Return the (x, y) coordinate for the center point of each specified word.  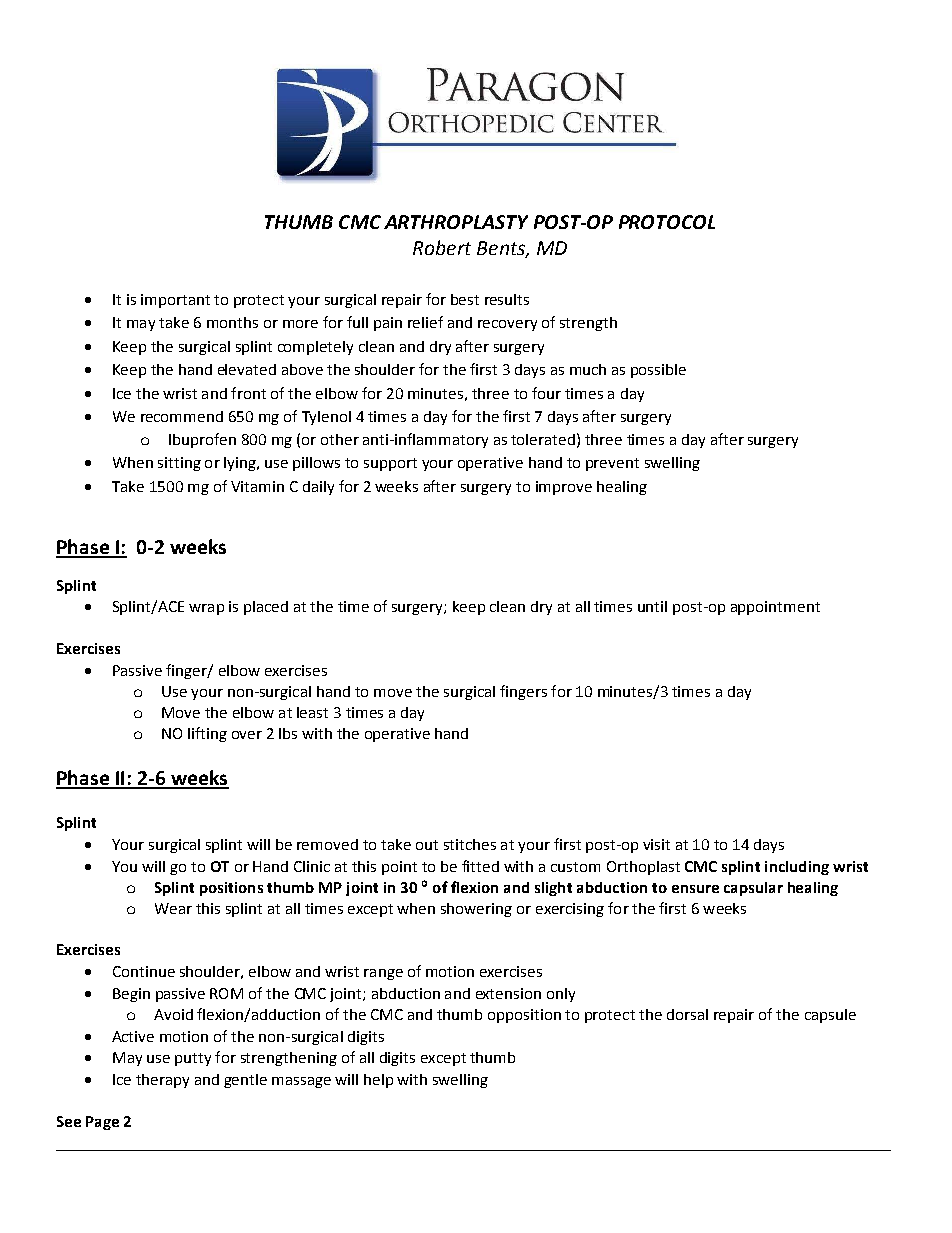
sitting (179, 464)
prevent (612, 464)
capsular (753, 889)
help (378, 1081)
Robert (442, 247)
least (312, 712)
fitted (480, 866)
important (175, 301)
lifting (207, 734)
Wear (173, 908)
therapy (162, 1081)
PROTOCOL (667, 222)
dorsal (687, 1014)
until (652, 606)
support (390, 464)
